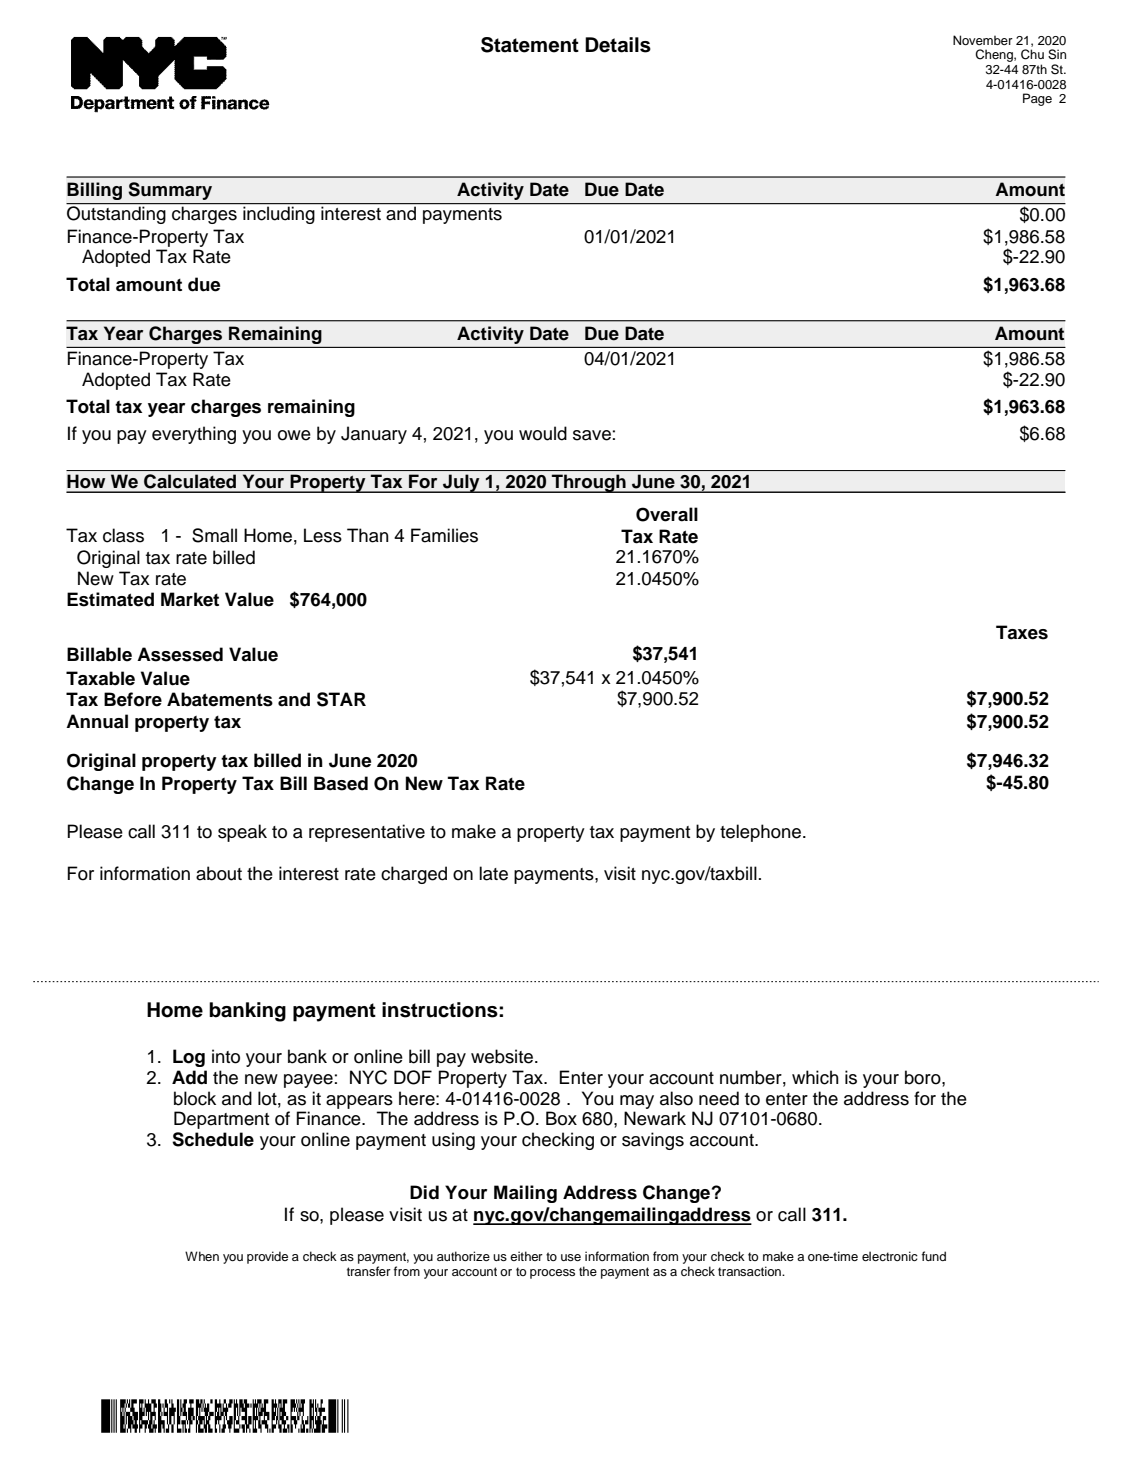 The width and height of the page is (1132, 1465). What do you see at coordinates (170, 191) in the page?
I see `Summary` at bounding box center [170, 191].
